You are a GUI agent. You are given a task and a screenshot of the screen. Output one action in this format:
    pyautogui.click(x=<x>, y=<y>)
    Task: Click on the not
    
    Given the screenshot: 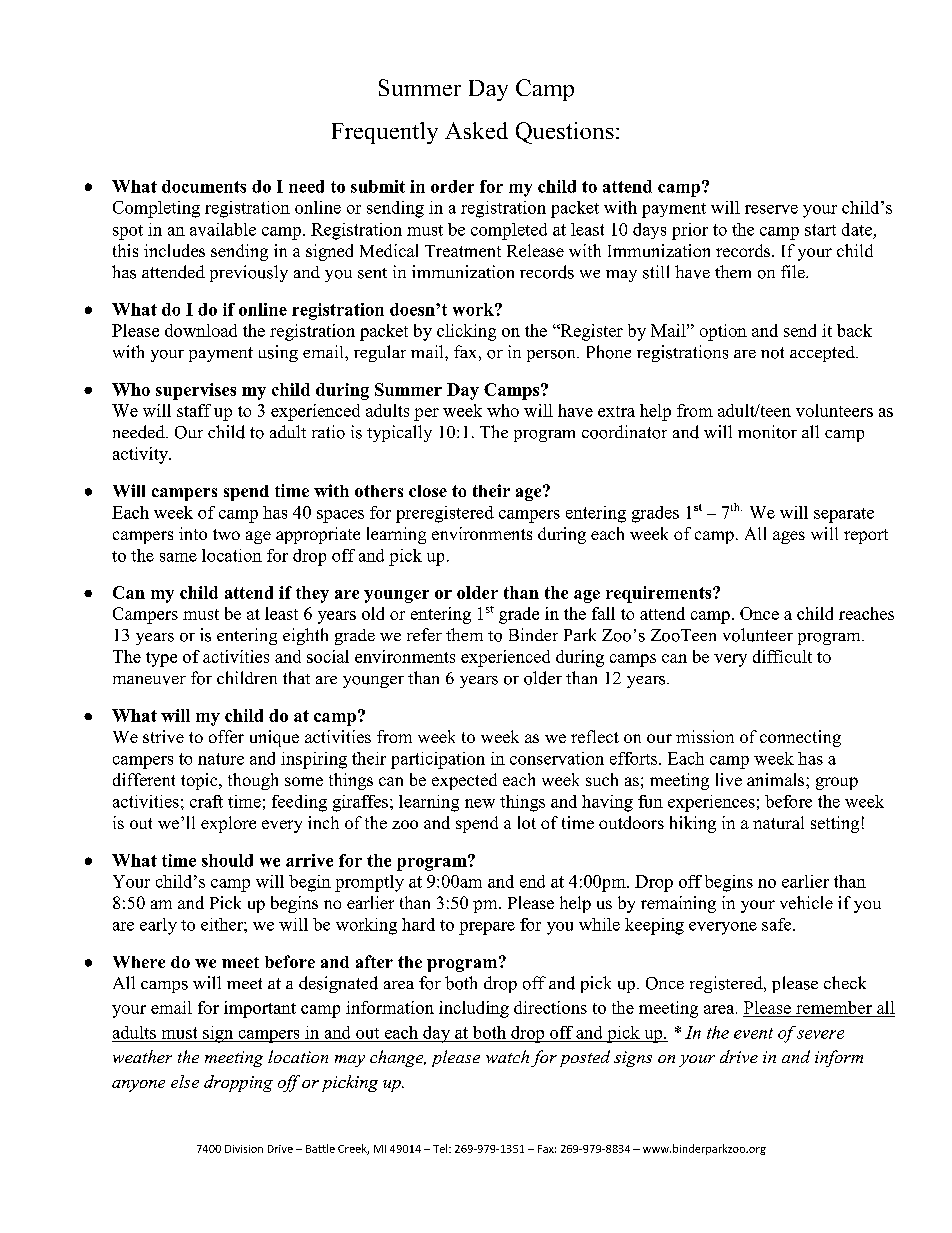 What is the action you would take?
    pyautogui.click(x=772, y=353)
